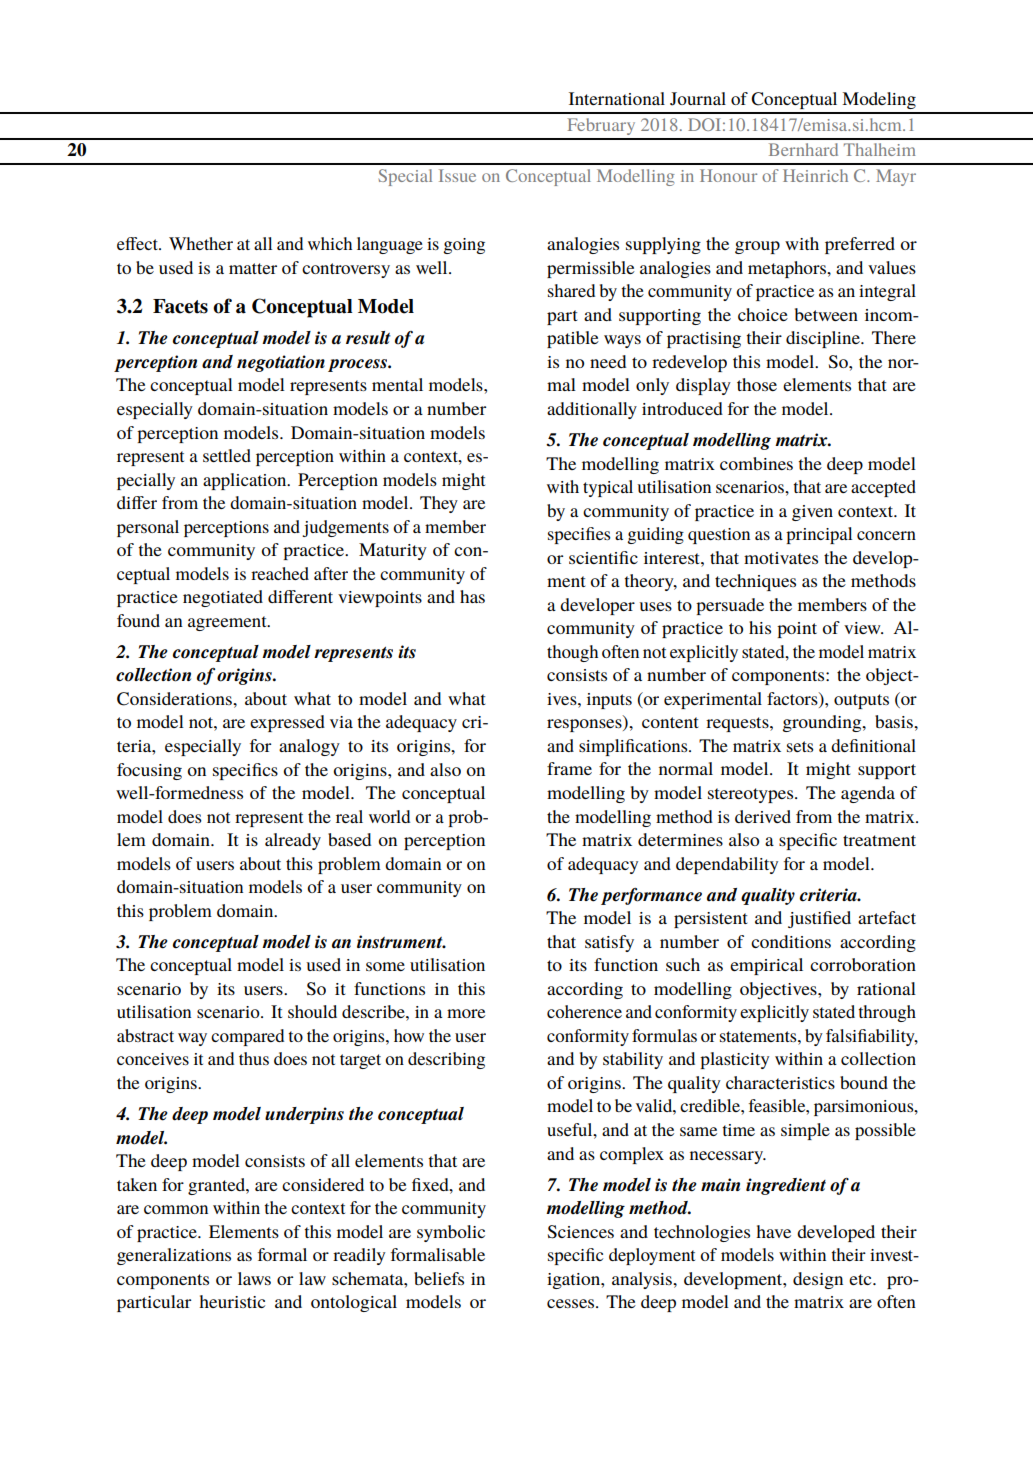  Describe the element at coordinates (803, 149) in the screenshot. I see `Bernhard` at that location.
